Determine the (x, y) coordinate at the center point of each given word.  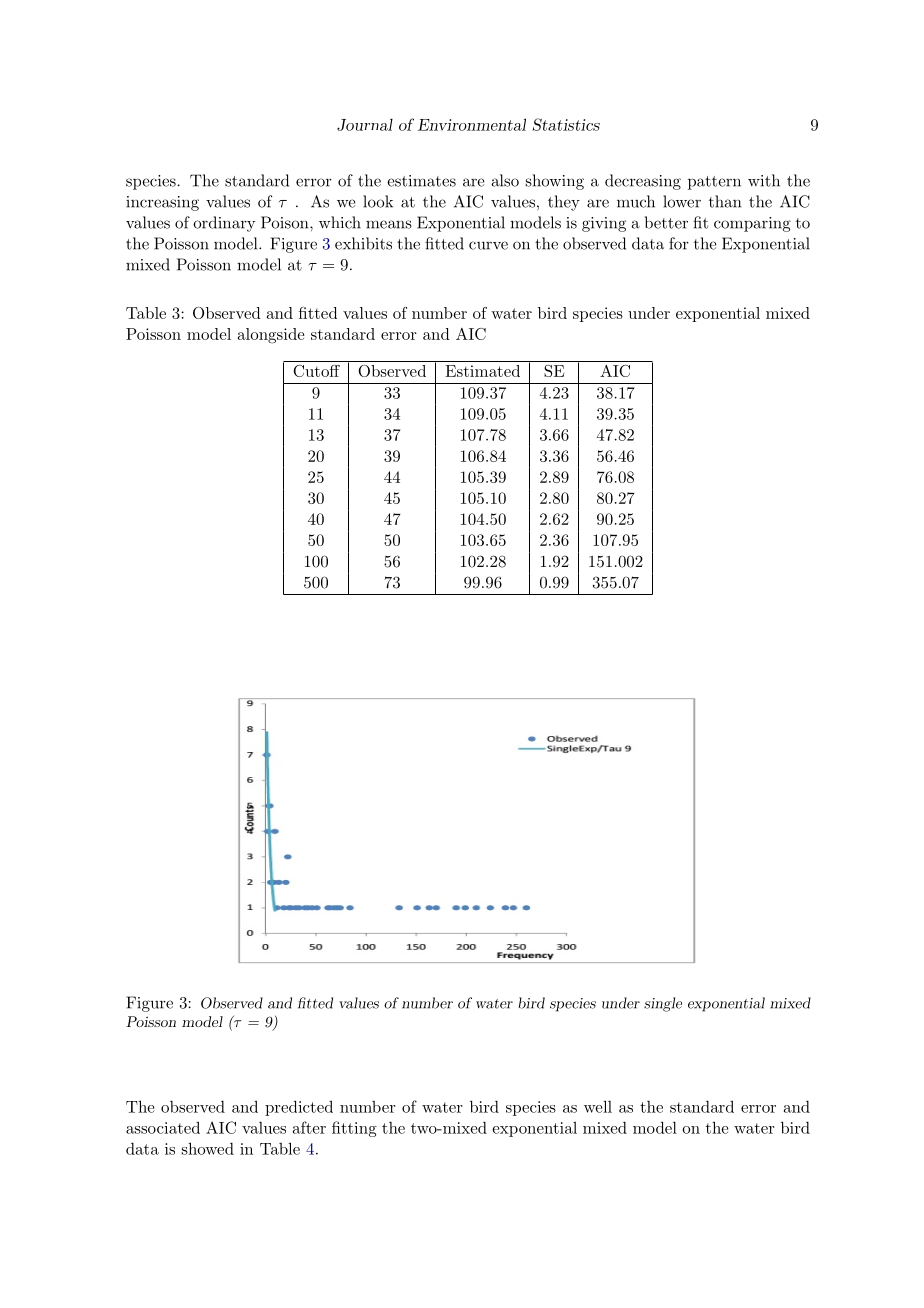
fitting (354, 1129)
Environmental (472, 124)
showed (208, 1148)
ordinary (224, 224)
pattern (714, 183)
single (663, 1004)
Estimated (482, 371)
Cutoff (316, 371)
